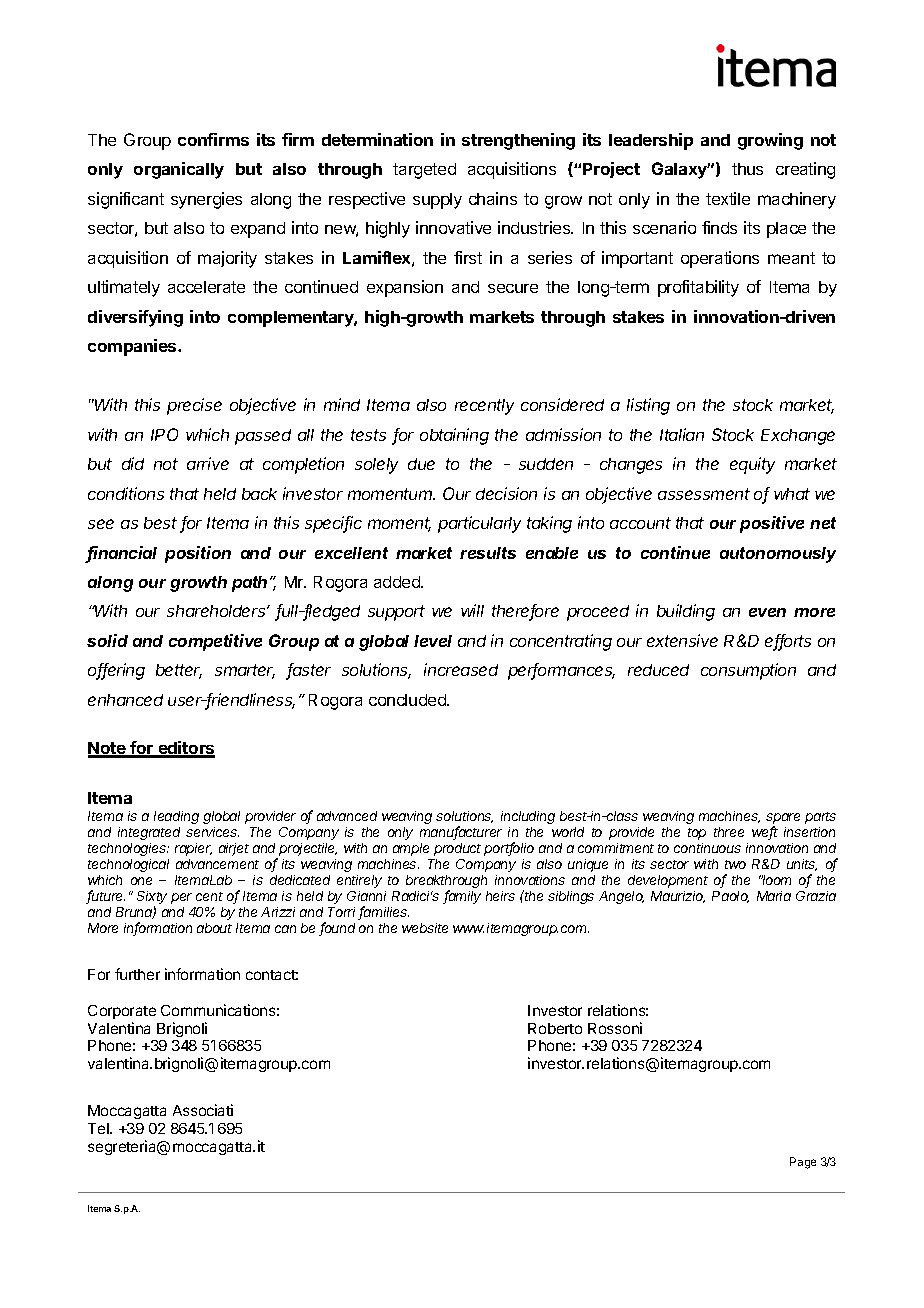  I want to click on targeted, so click(424, 171).
